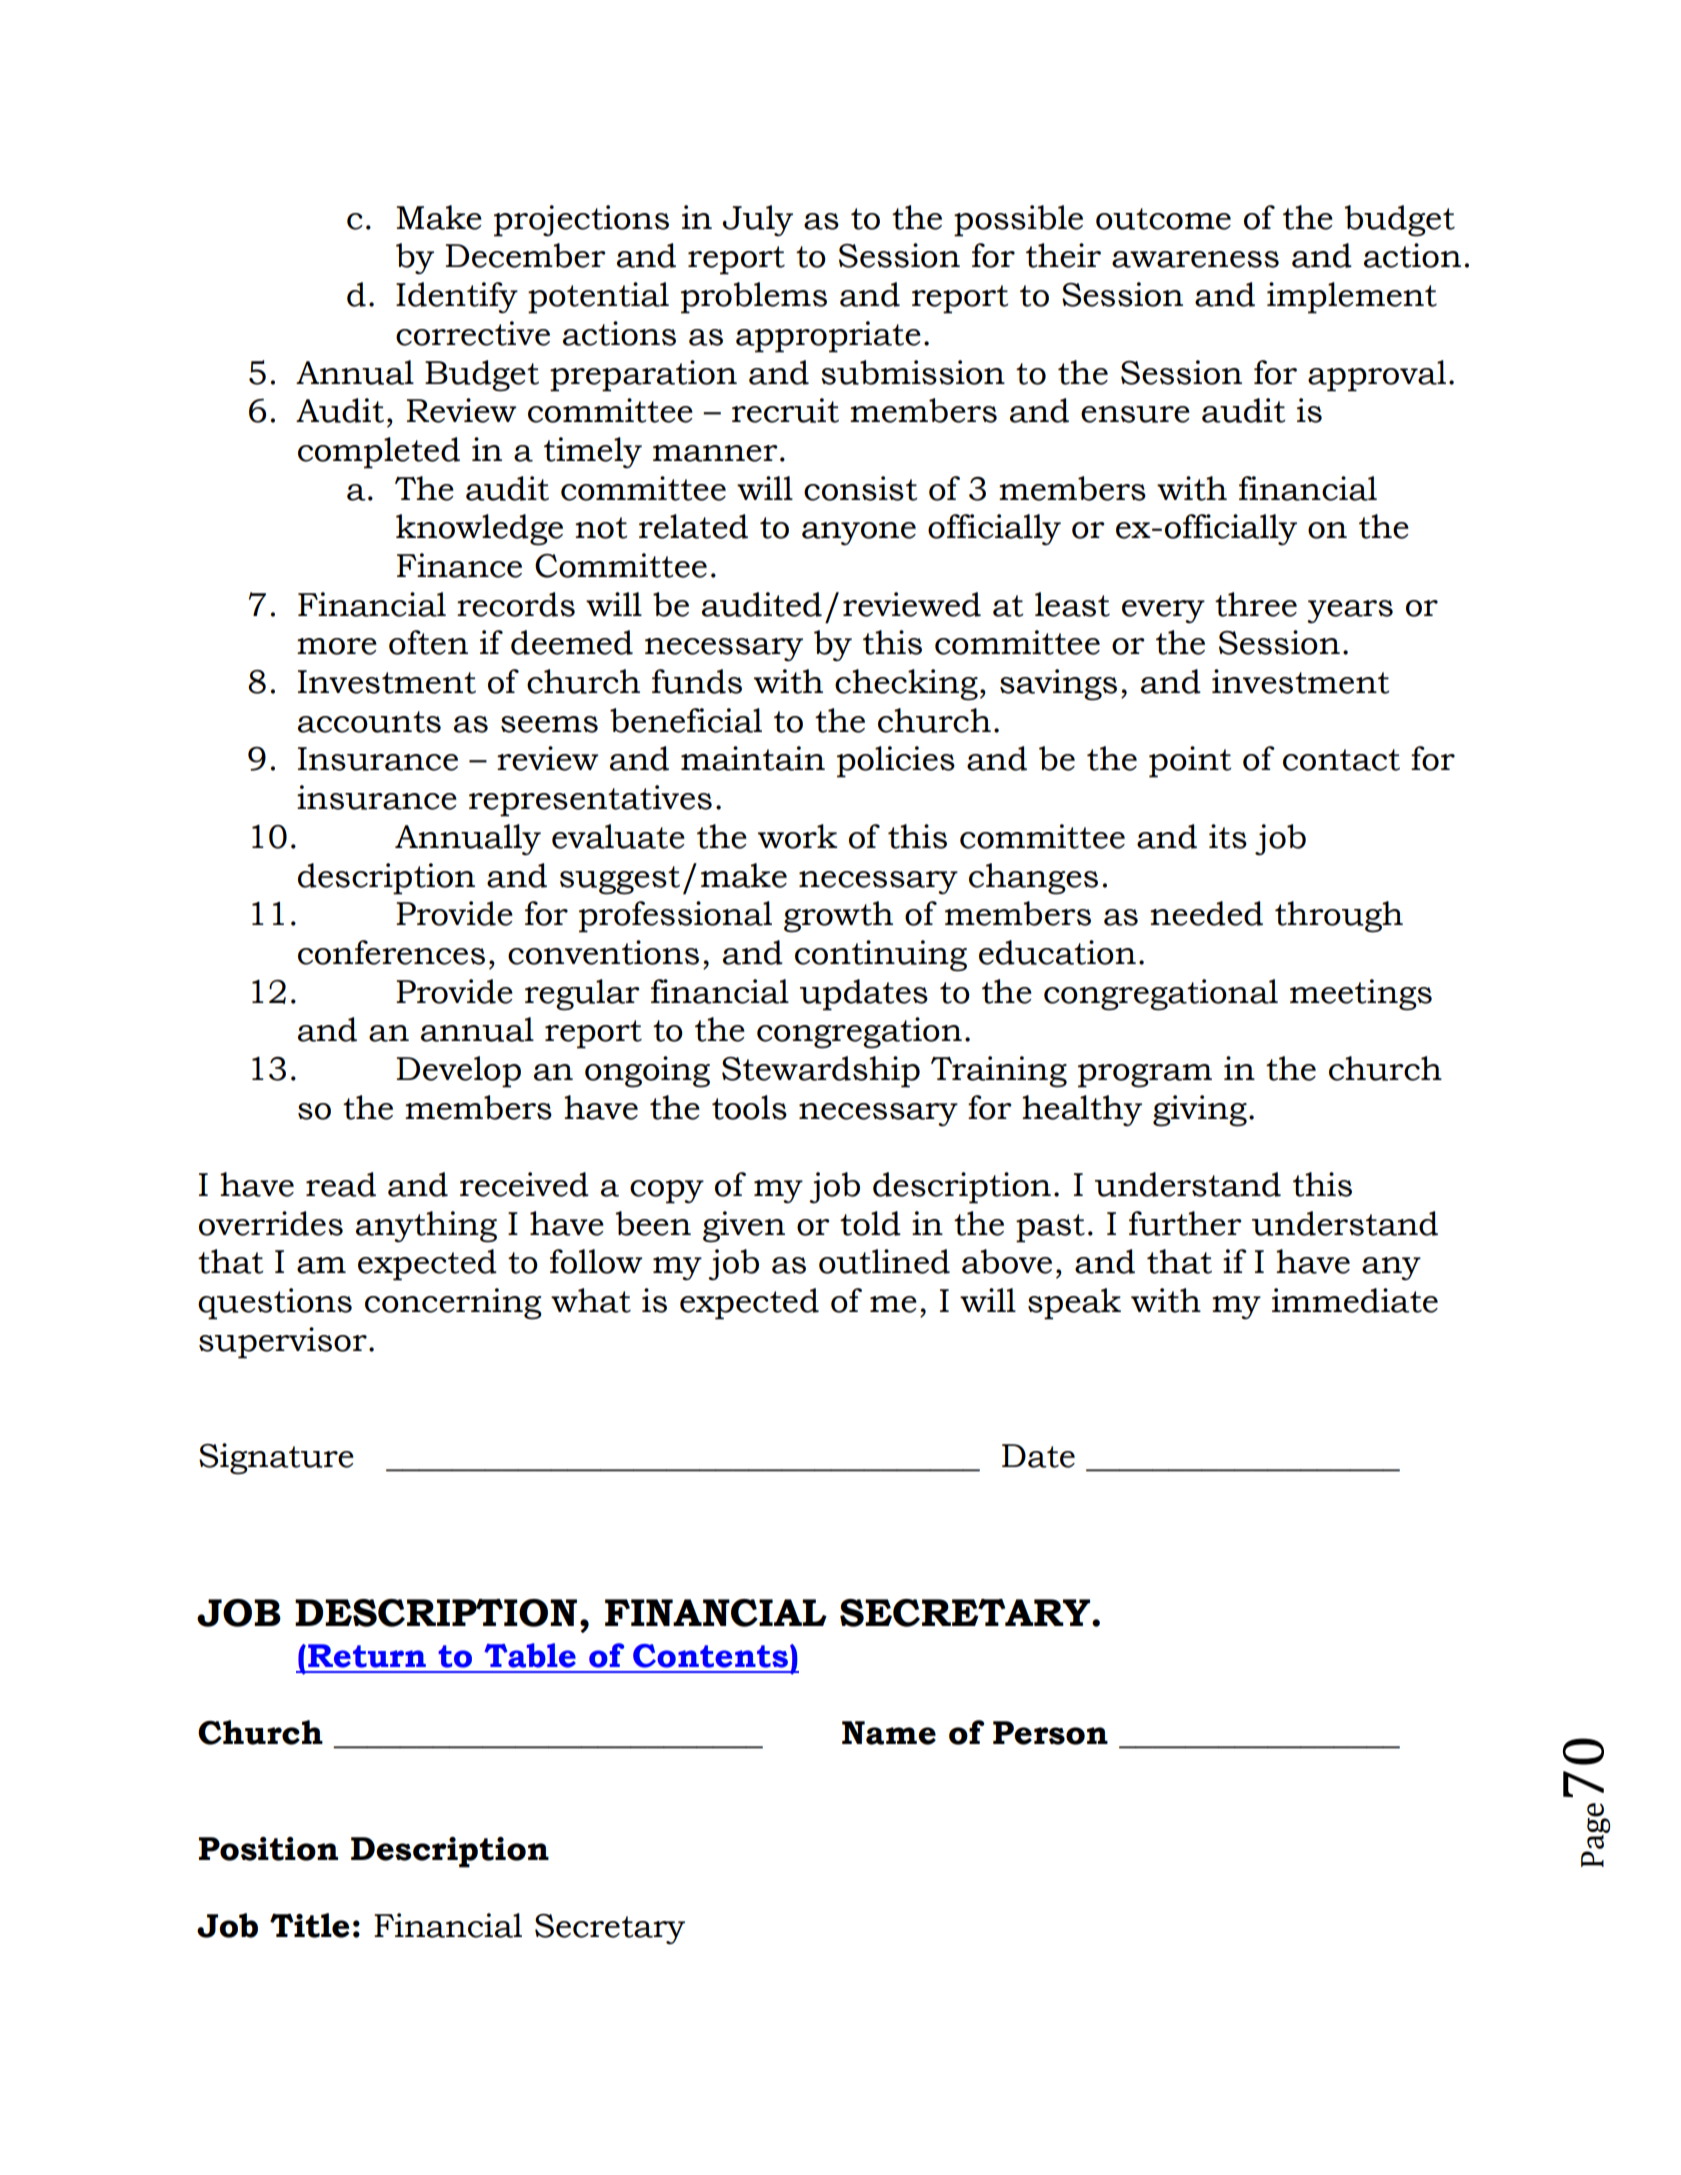  I want to click on told, so click(870, 1223).
